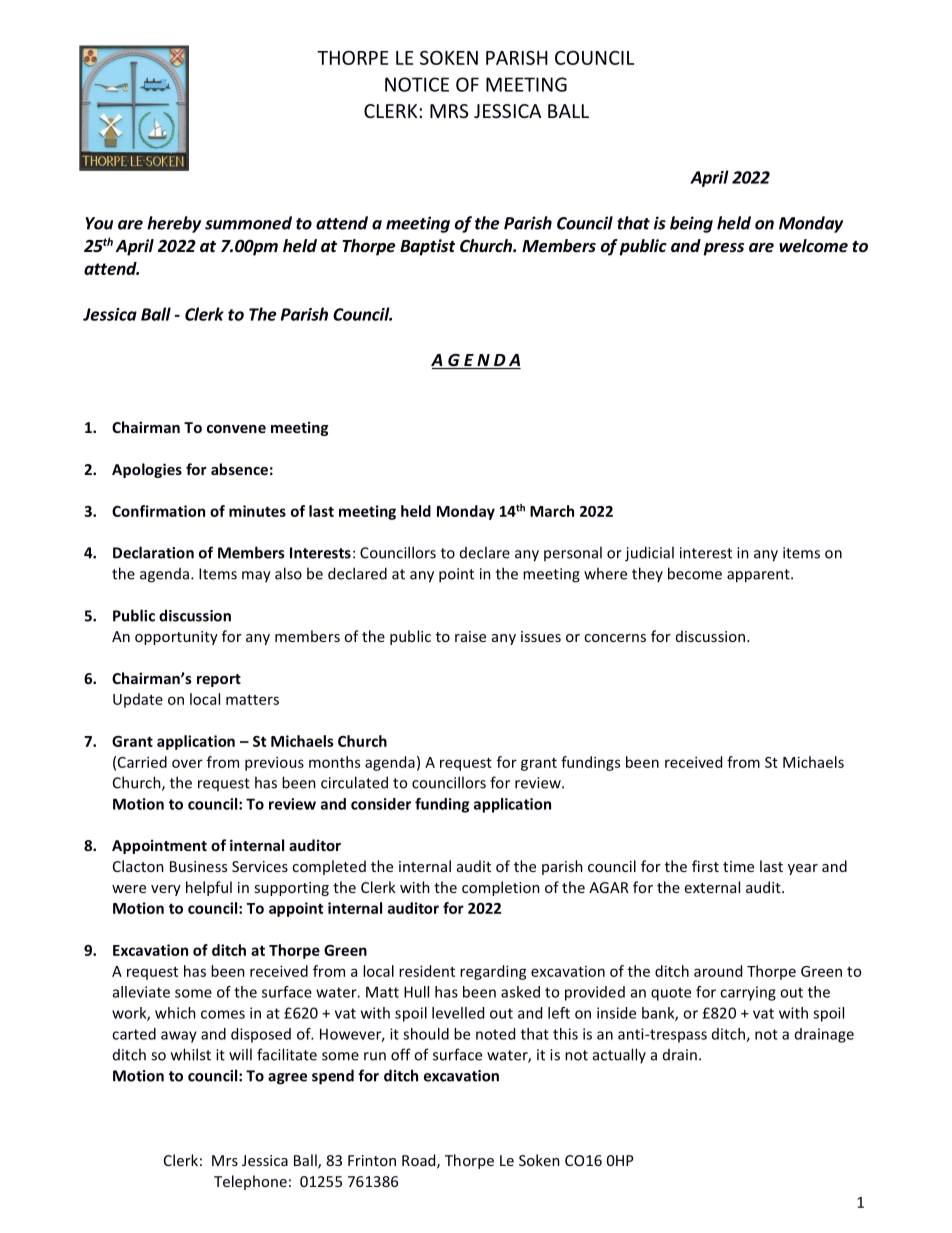  Describe the element at coordinates (236, 429) in the screenshot. I see `convene` at that location.
